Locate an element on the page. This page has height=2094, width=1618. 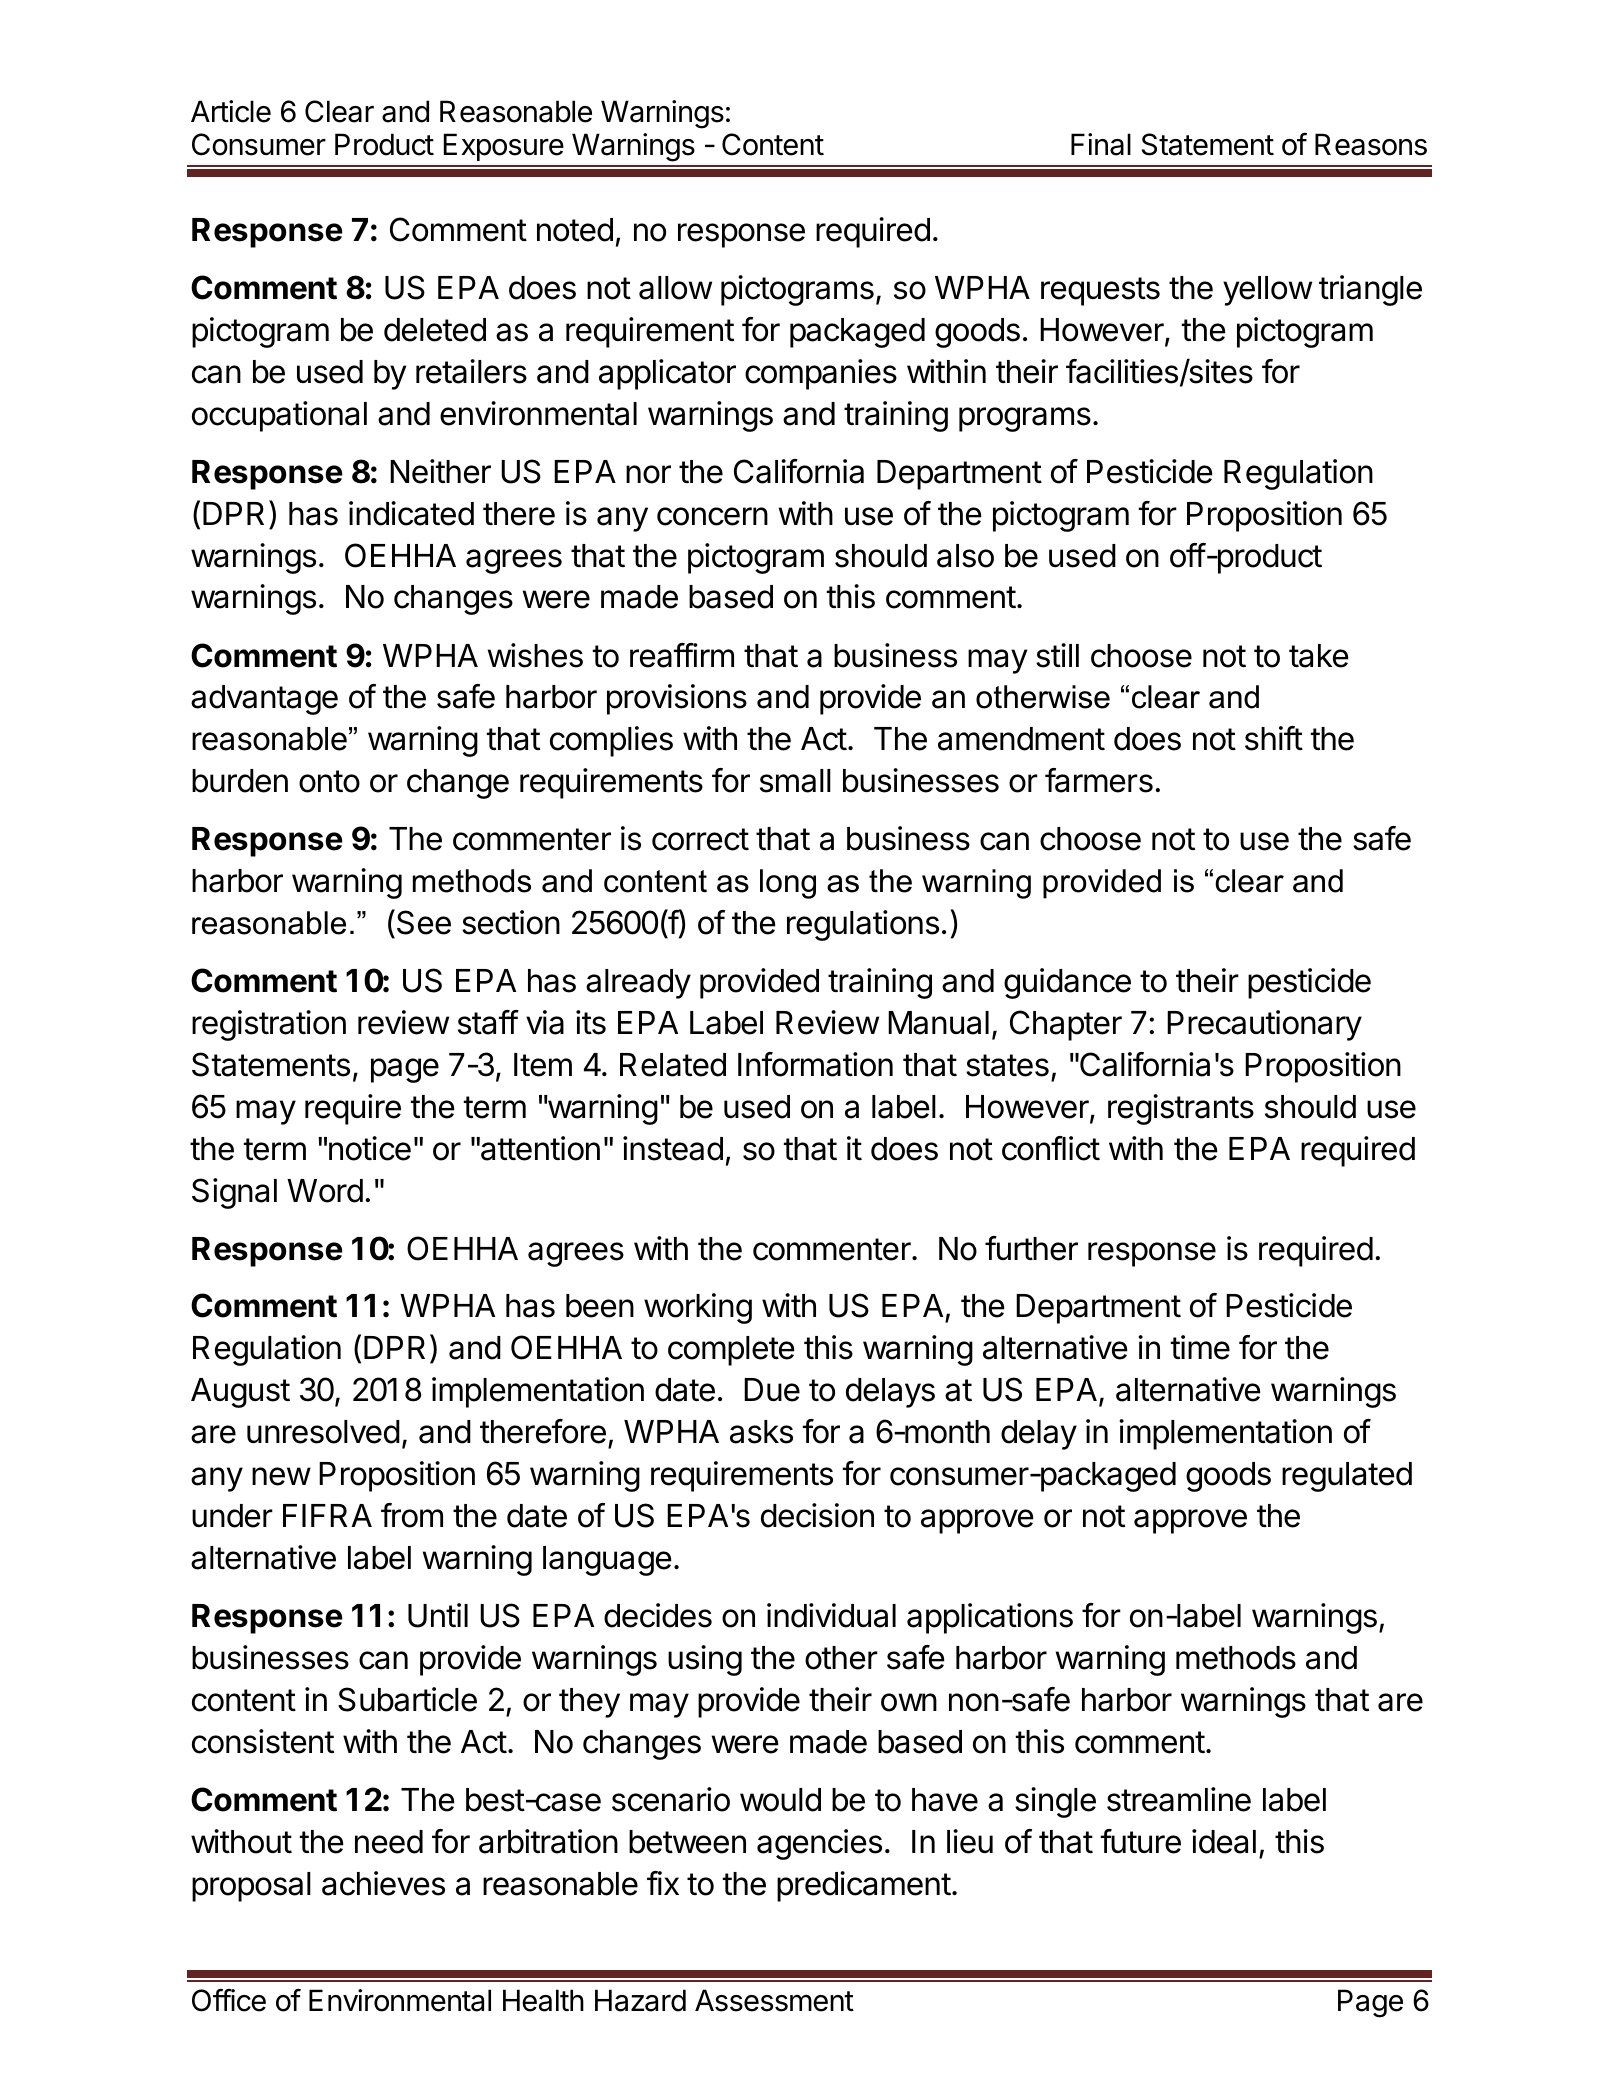
Assessment is located at coordinates (774, 2000).
